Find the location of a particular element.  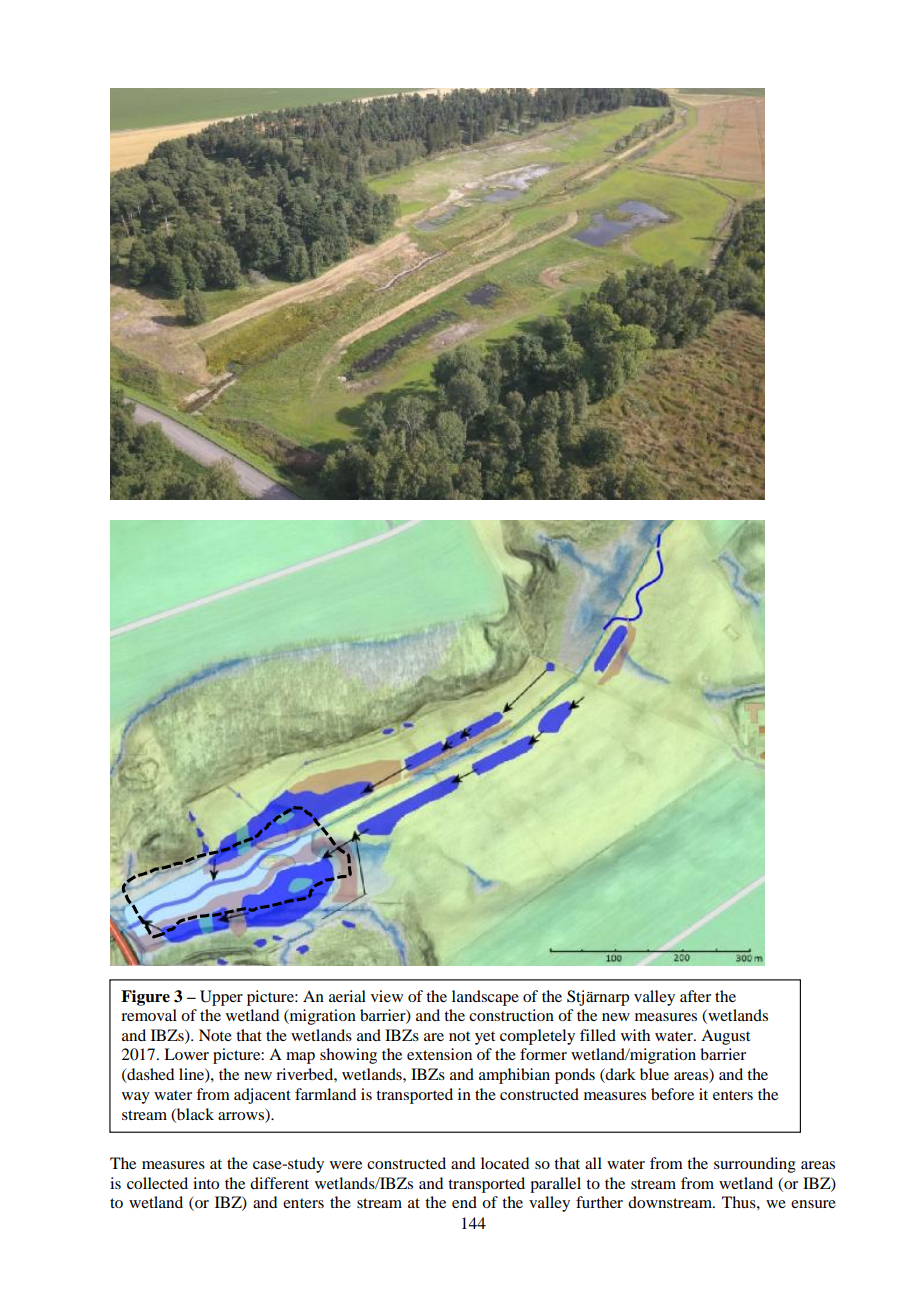

ensure is located at coordinates (813, 1204).
